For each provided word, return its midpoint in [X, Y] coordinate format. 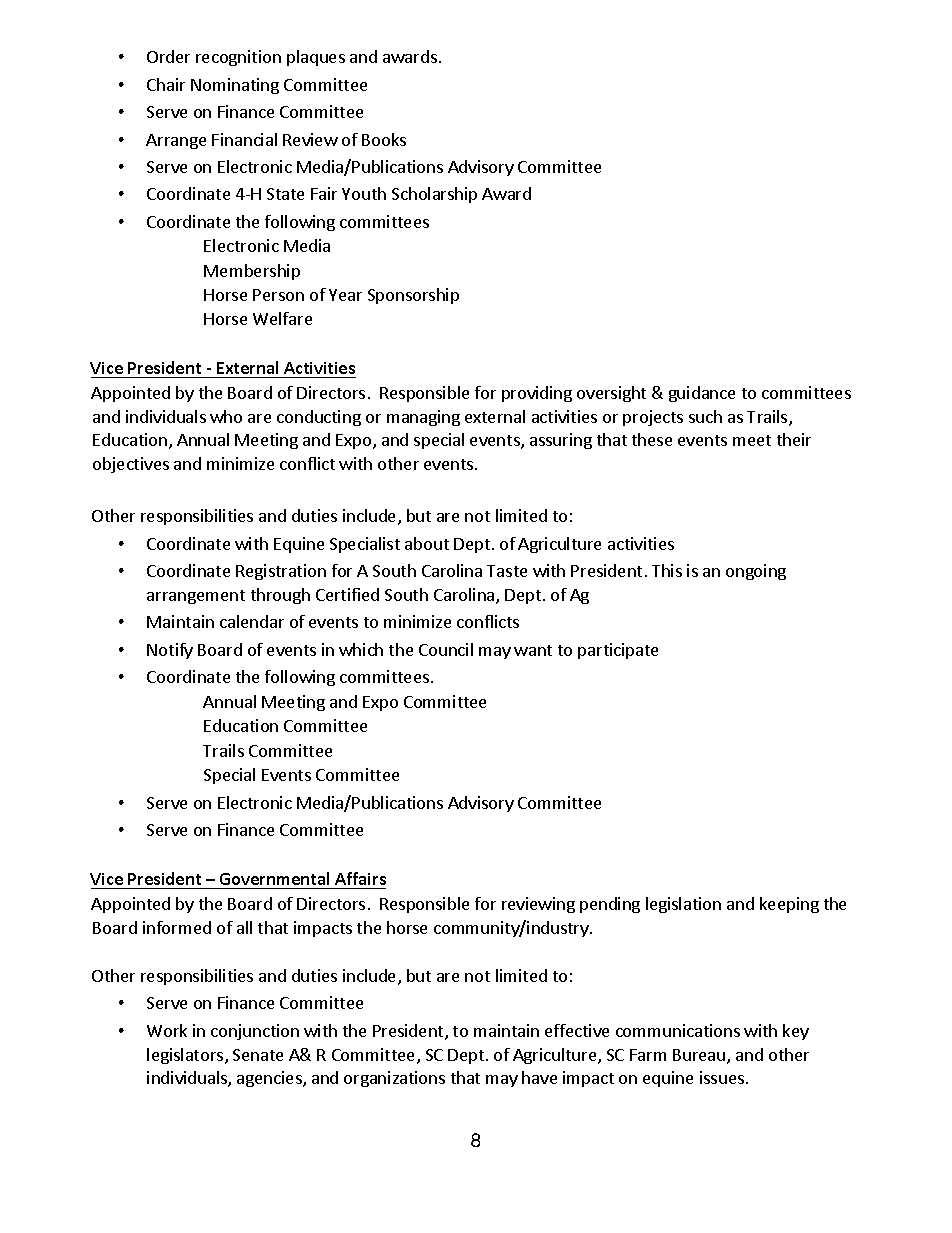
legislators [186, 1056]
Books [384, 139]
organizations [394, 1079]
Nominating [235, 86]
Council [446, 649]
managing [423, 418]
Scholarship [434, 195]
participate [618, 651]
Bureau [700, 1056]
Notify [170, 651]
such [705, 416]
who [226, 416]
